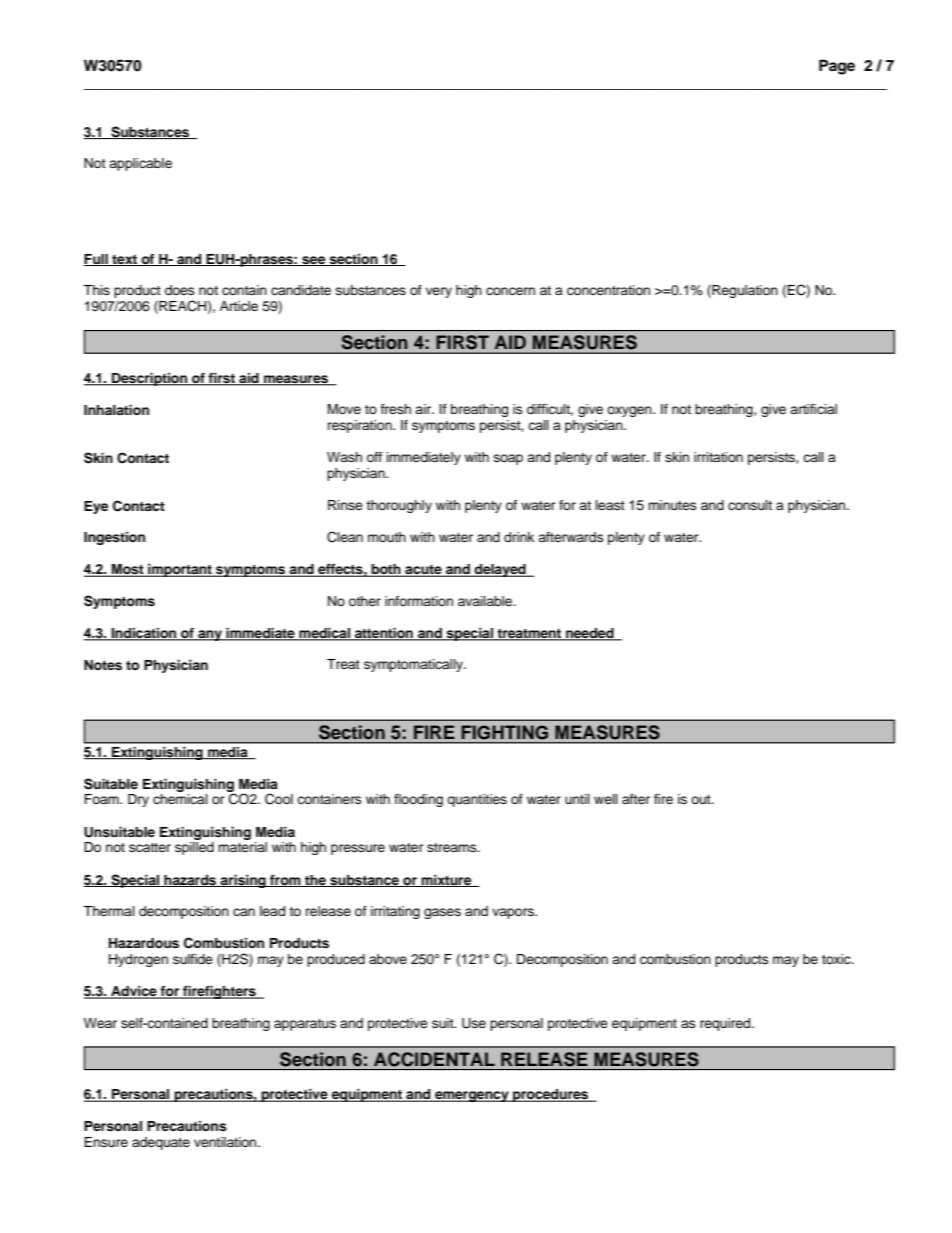 The width and height of the screenshot is (952, 1233). What do you see at coordinates (486, 601) in the screenshot?
I see `available` at bounding box center [486, 601].
